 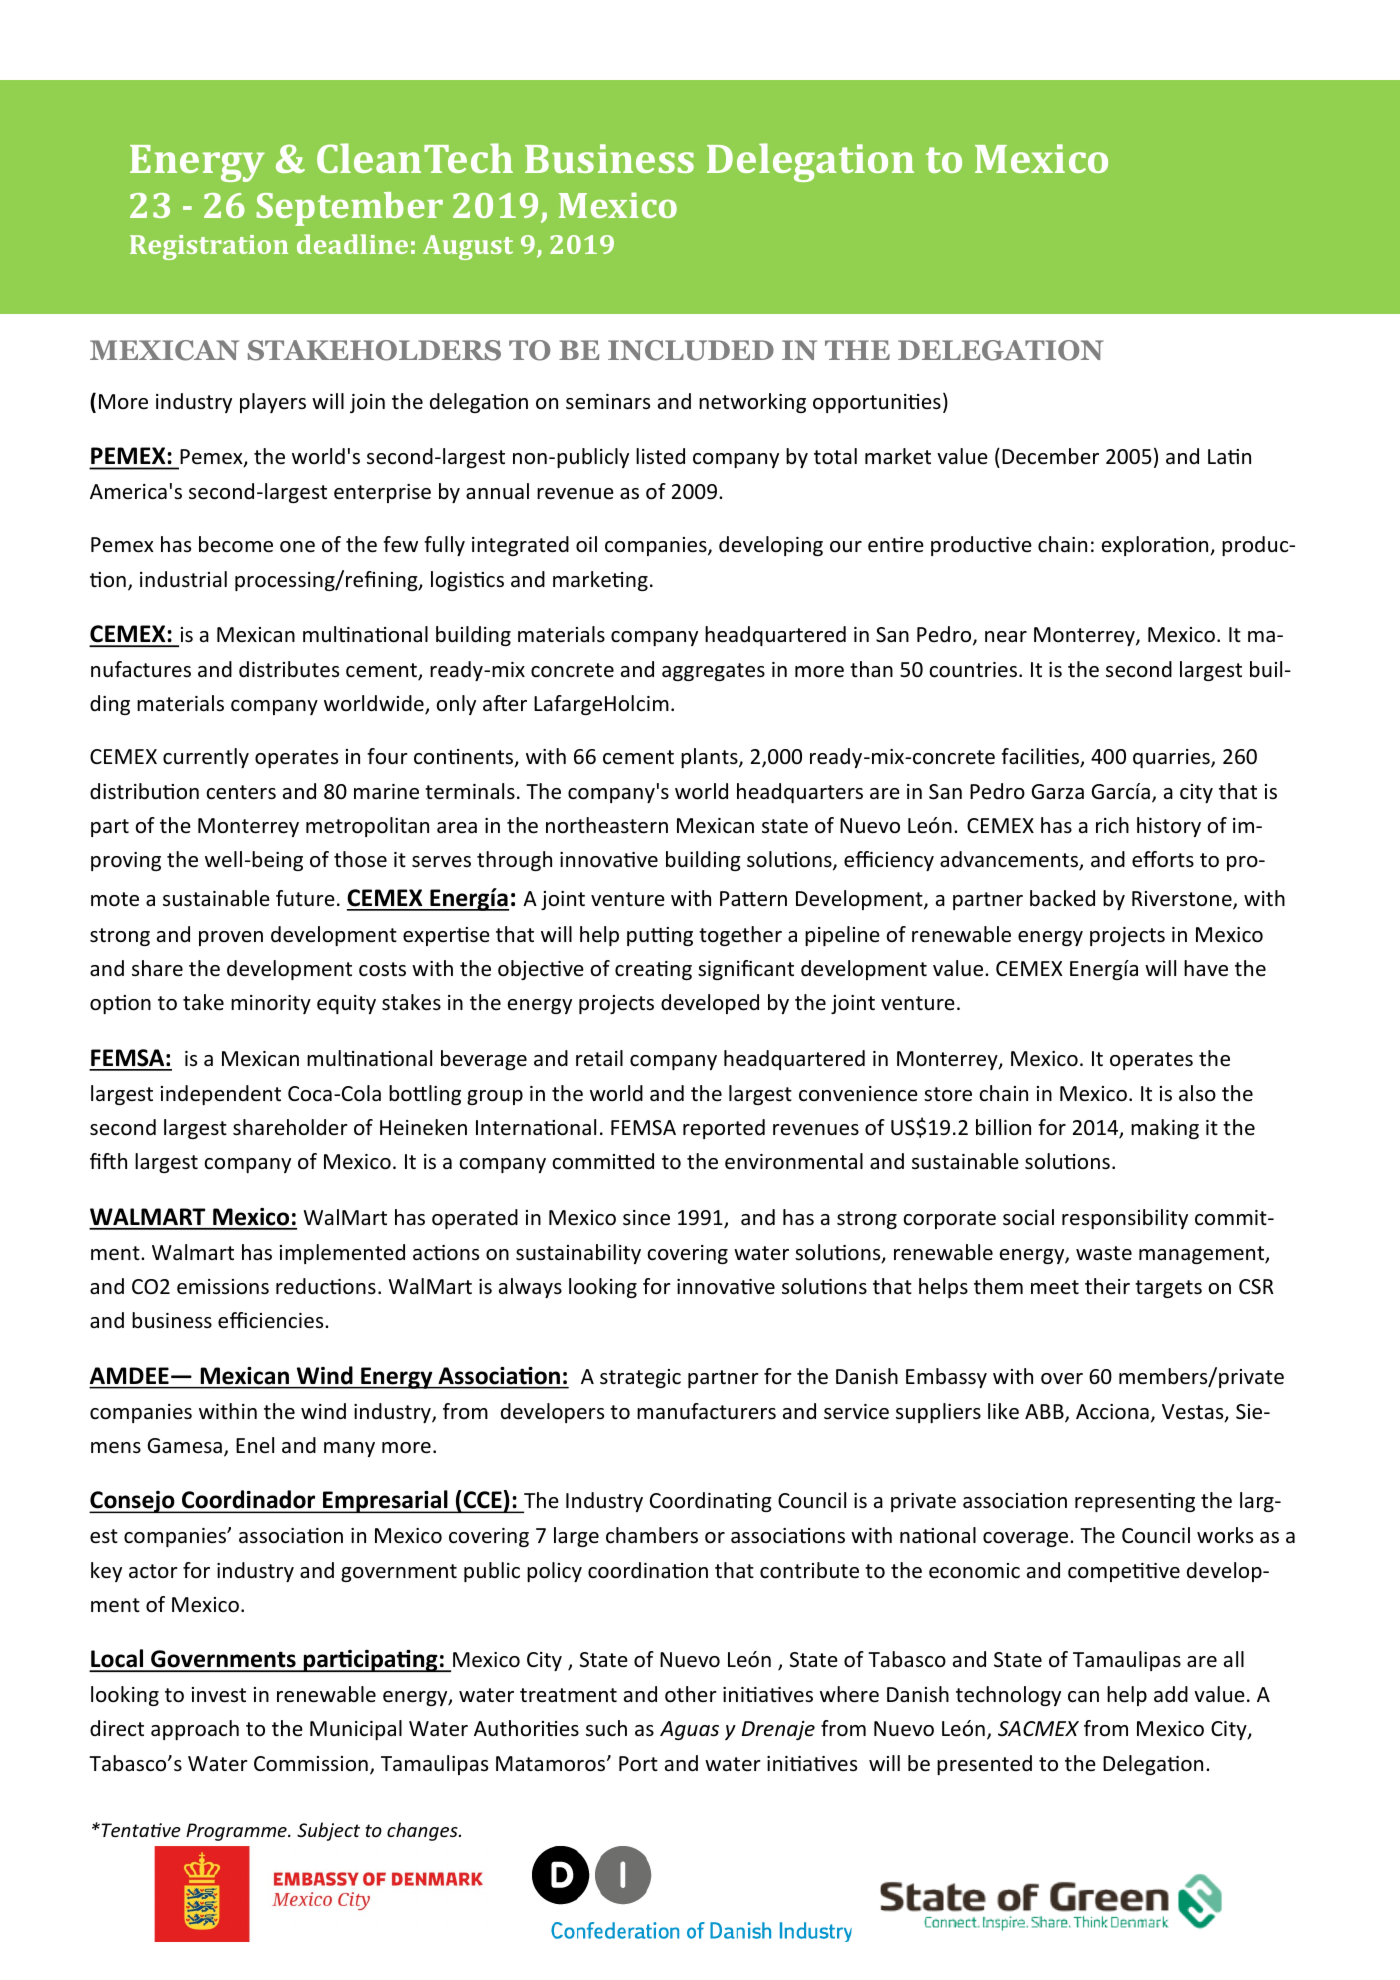 I want to click on making, so click(x=1165, y=1129).
